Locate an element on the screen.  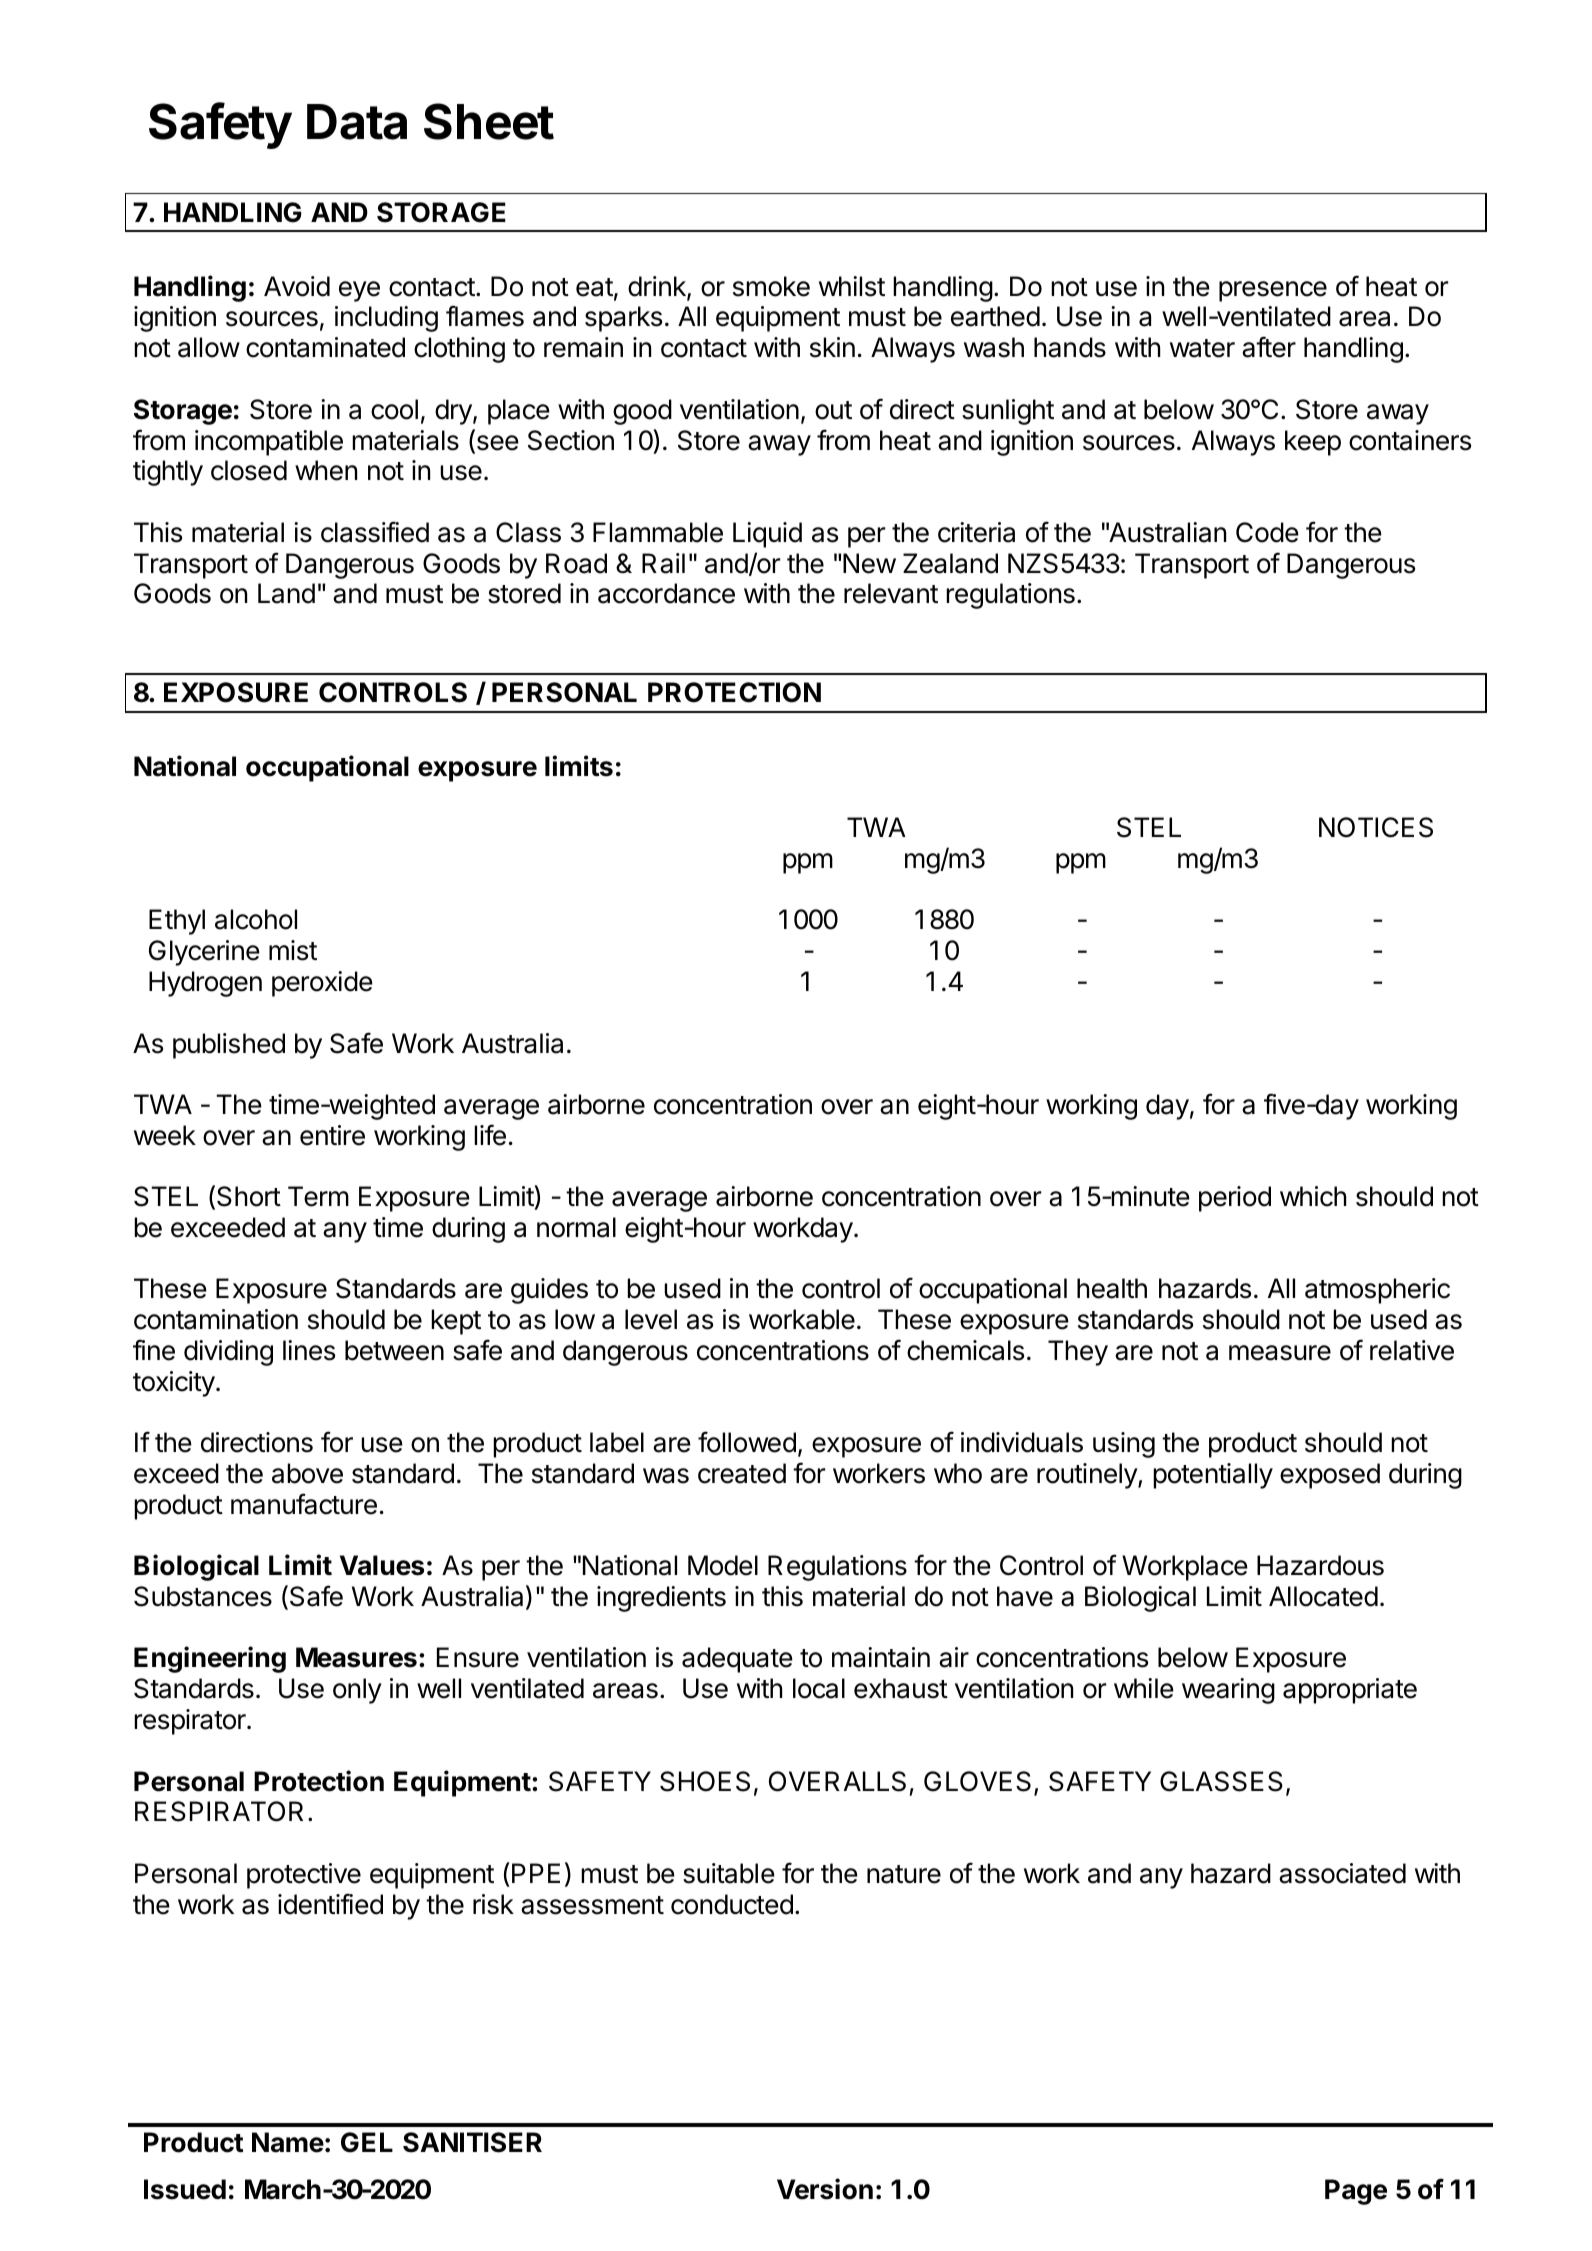
wearing is located at coordinates (1228, 1691).
